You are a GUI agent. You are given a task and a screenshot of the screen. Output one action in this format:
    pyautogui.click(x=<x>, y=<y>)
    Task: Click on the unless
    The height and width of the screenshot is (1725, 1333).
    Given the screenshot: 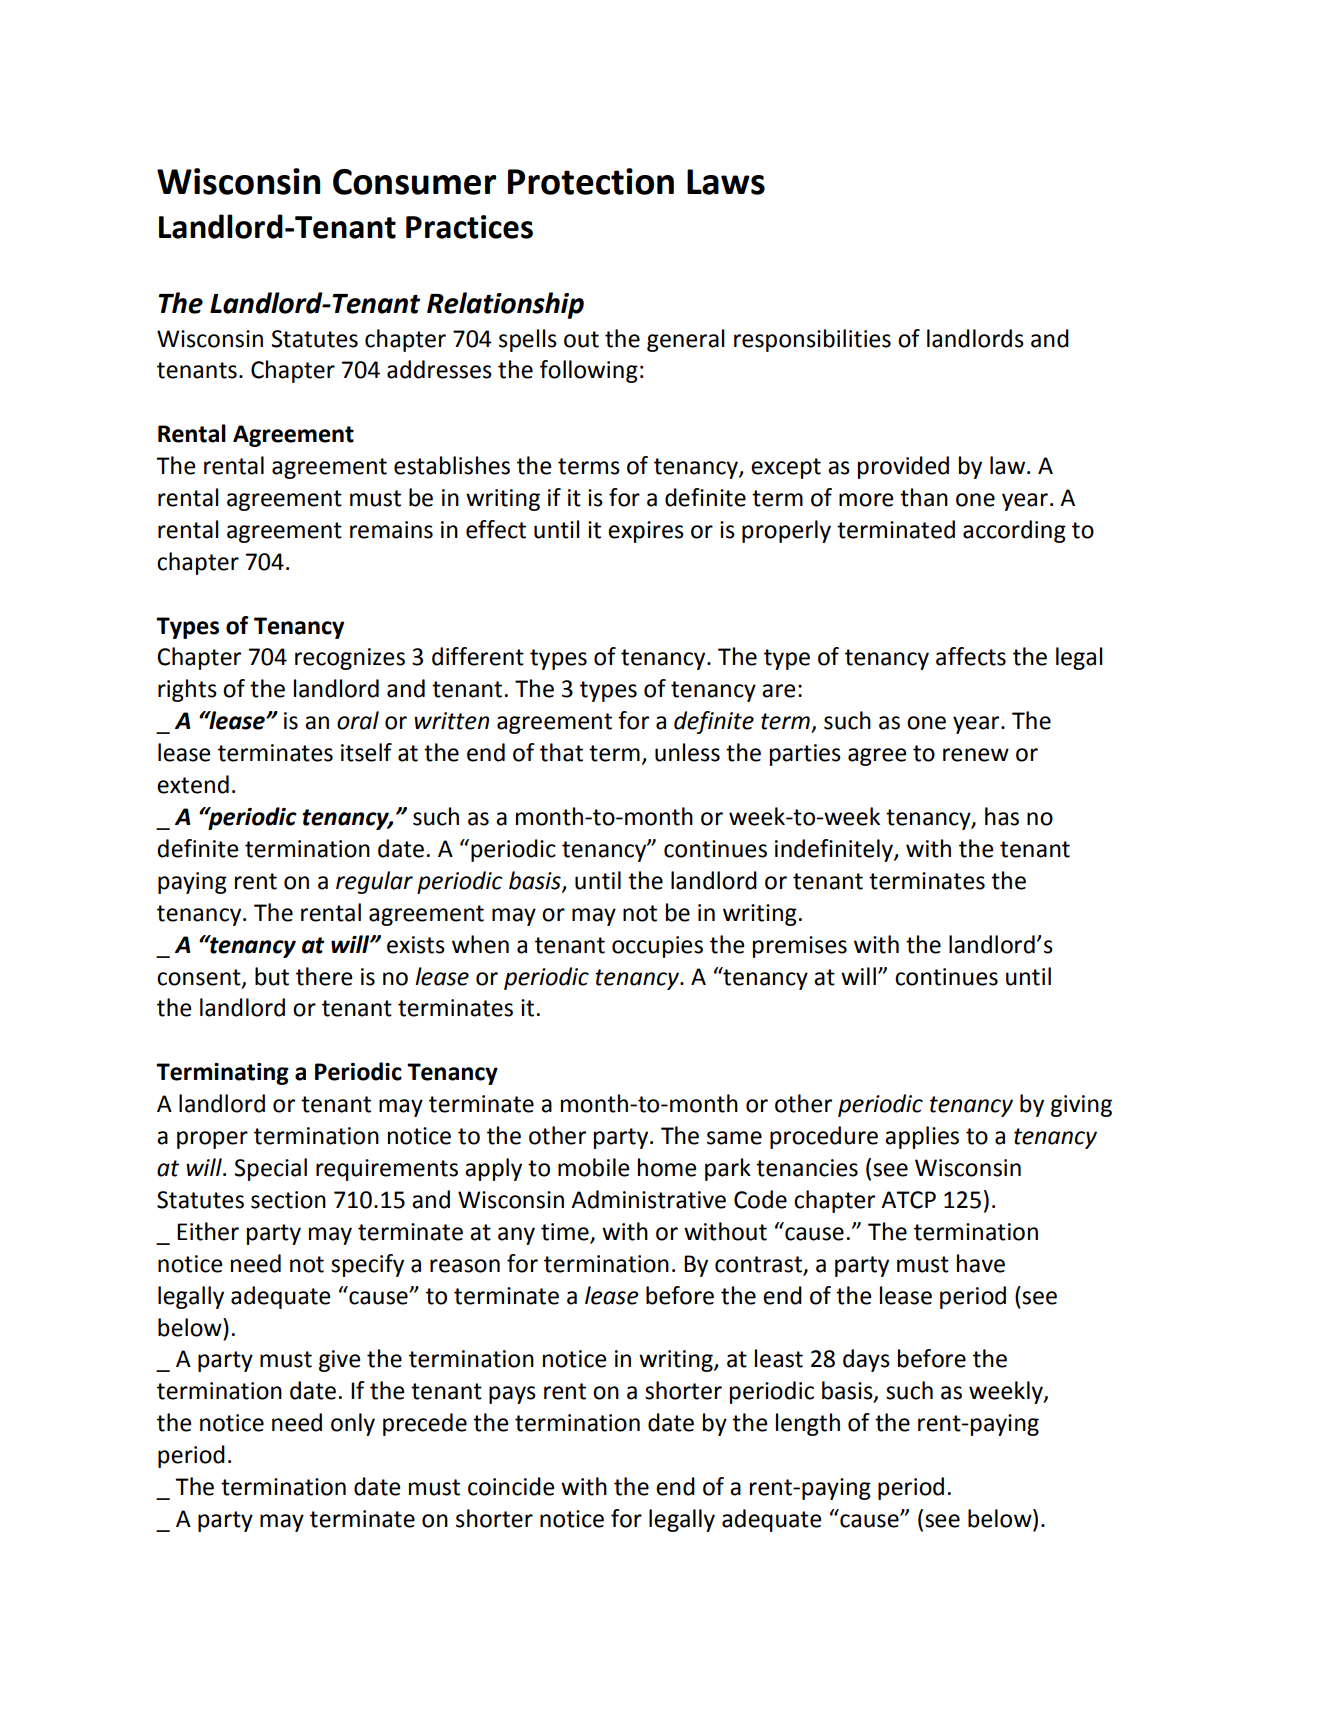 What is the action you would take?
    pyautogui.click(x=687, y=752)
